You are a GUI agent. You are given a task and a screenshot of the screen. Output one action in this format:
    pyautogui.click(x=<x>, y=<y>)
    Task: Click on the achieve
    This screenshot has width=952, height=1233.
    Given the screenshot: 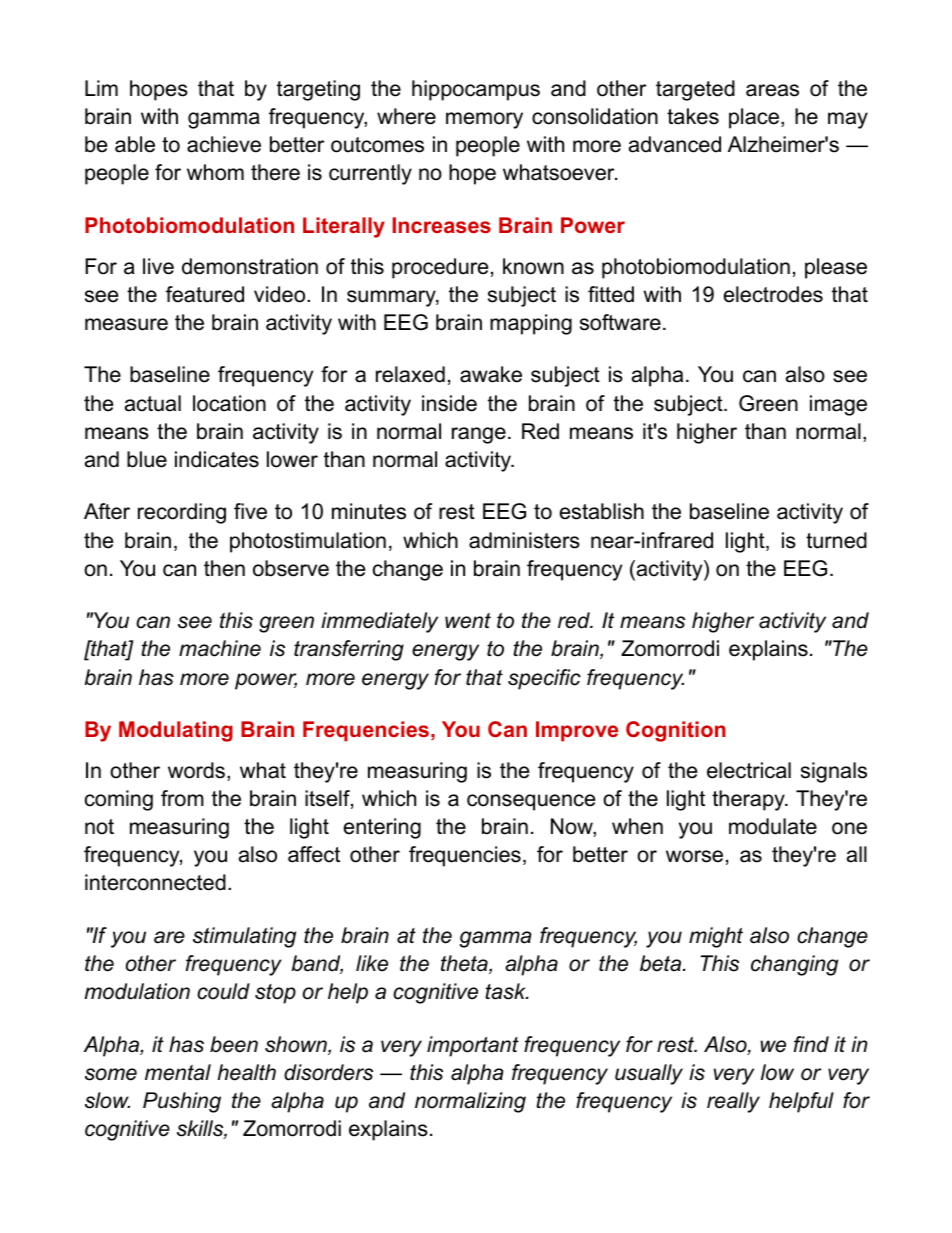 What is the action you would take?
    pyautogui.click(x=224, y=144)
